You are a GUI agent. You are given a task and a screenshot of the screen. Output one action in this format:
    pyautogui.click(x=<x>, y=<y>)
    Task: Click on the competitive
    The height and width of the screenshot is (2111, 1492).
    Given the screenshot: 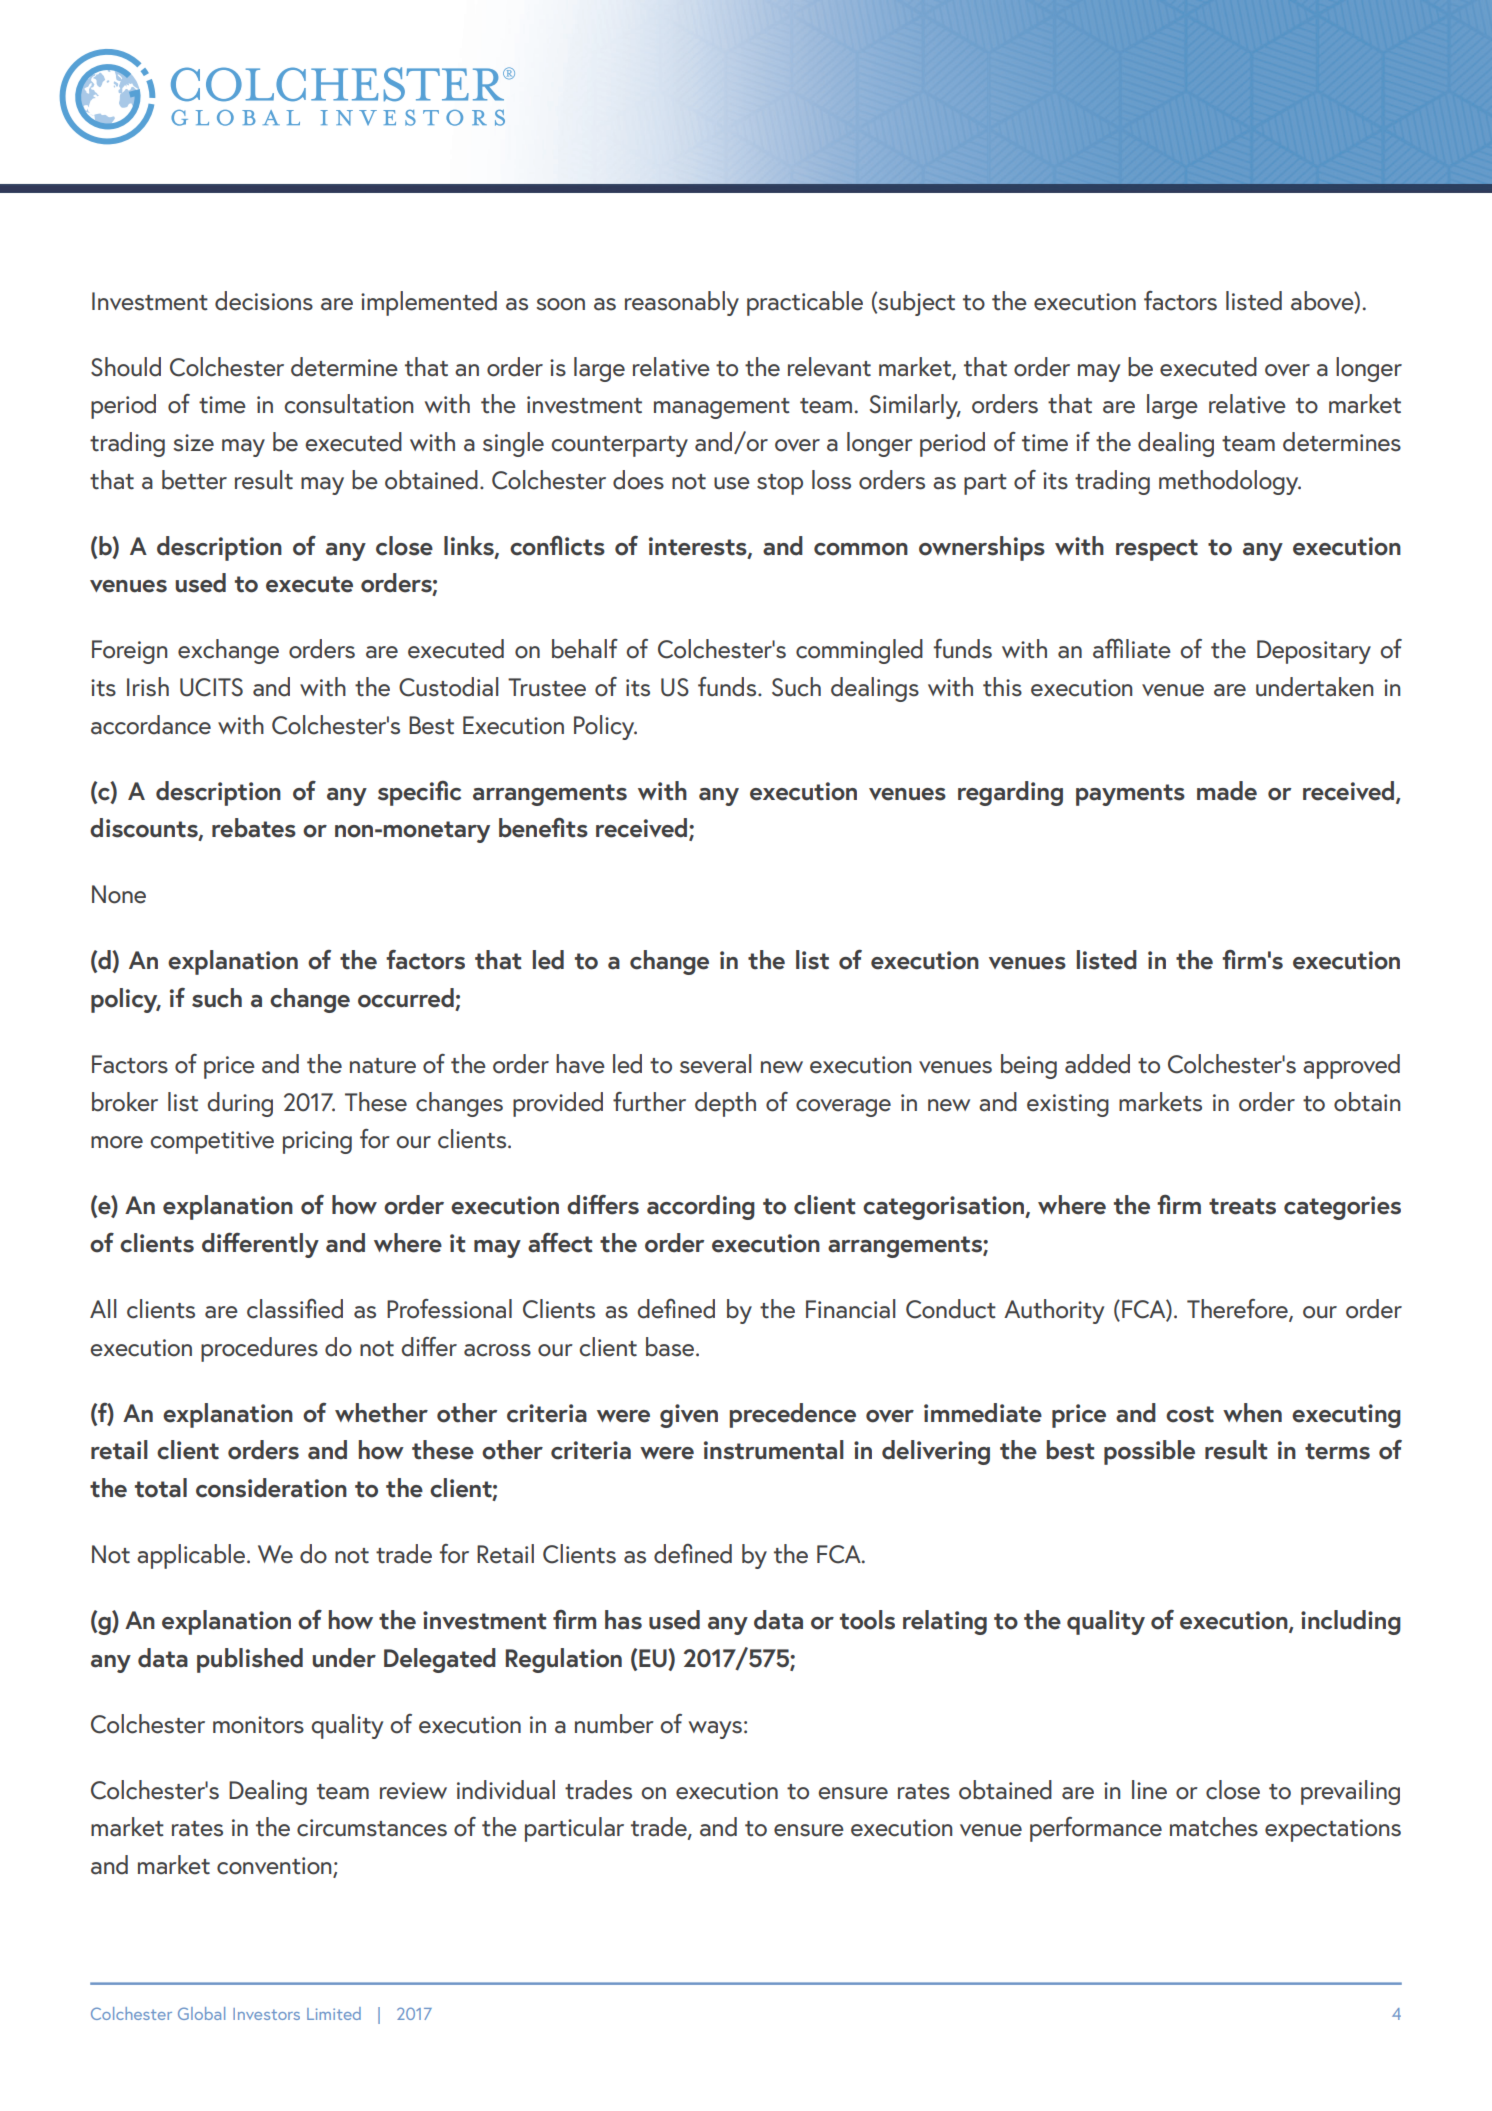 What is the action you would take?
    pyautogui.click(x=212, y=1142)
